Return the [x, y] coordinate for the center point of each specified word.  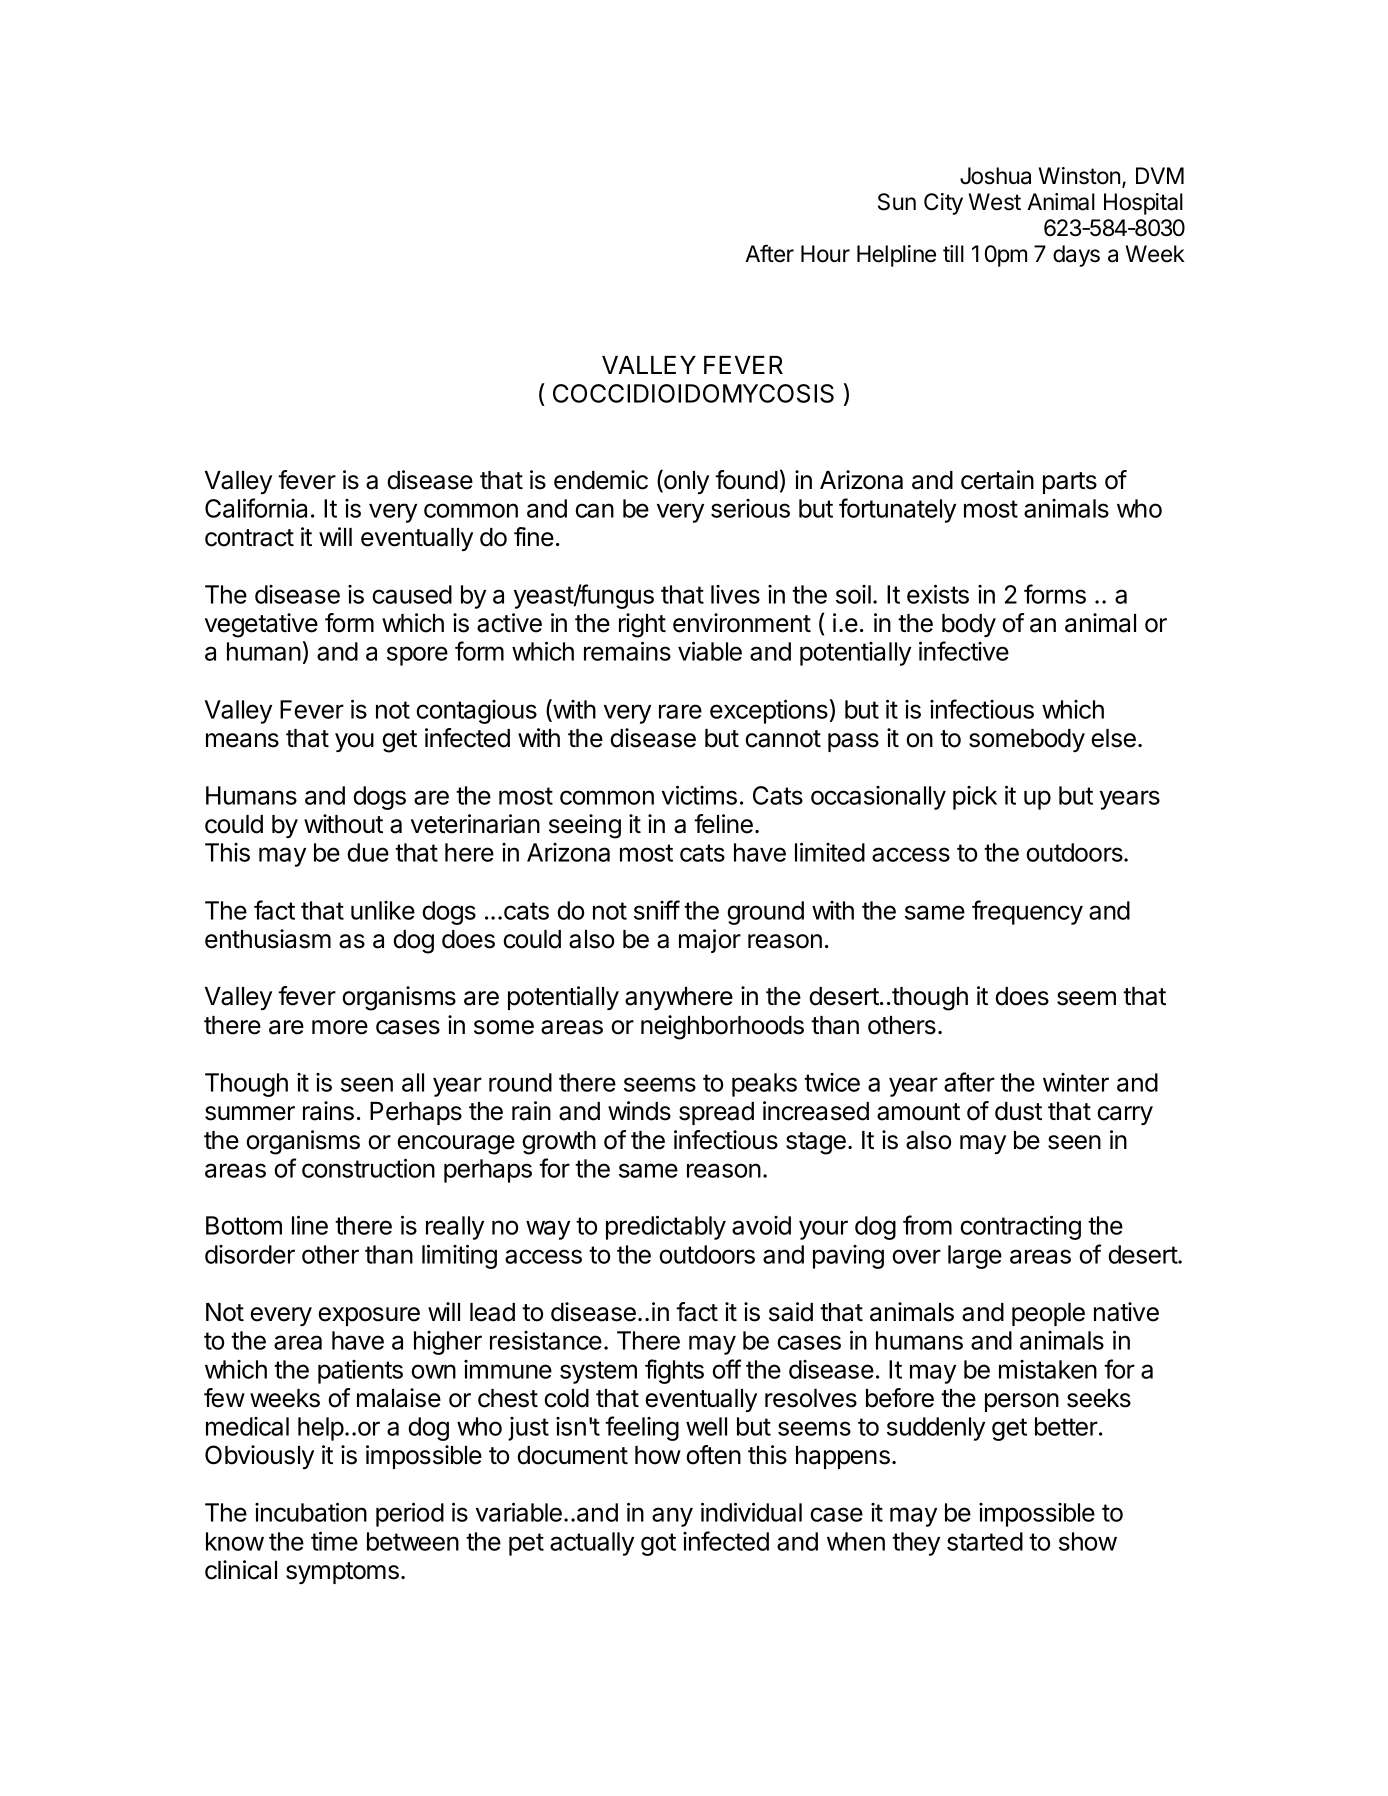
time [334, 1541]
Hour [825, 254]
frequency [1027, 912]
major [710, 941]
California [256, 508]
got [658, 1544]
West [995, 202]
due [368, 852]
